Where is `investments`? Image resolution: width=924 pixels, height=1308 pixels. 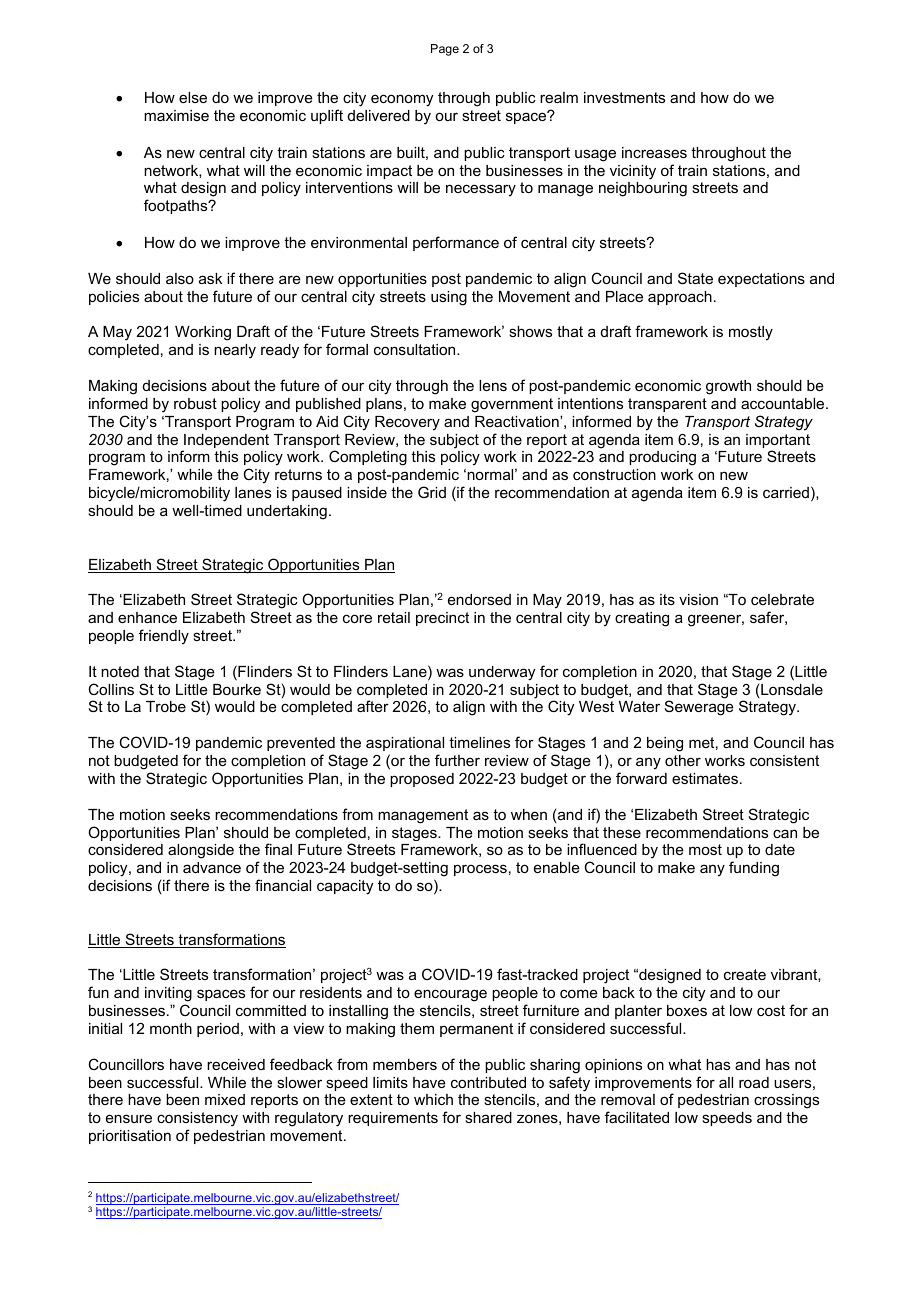 investments is located at coordinates (624, 97).
